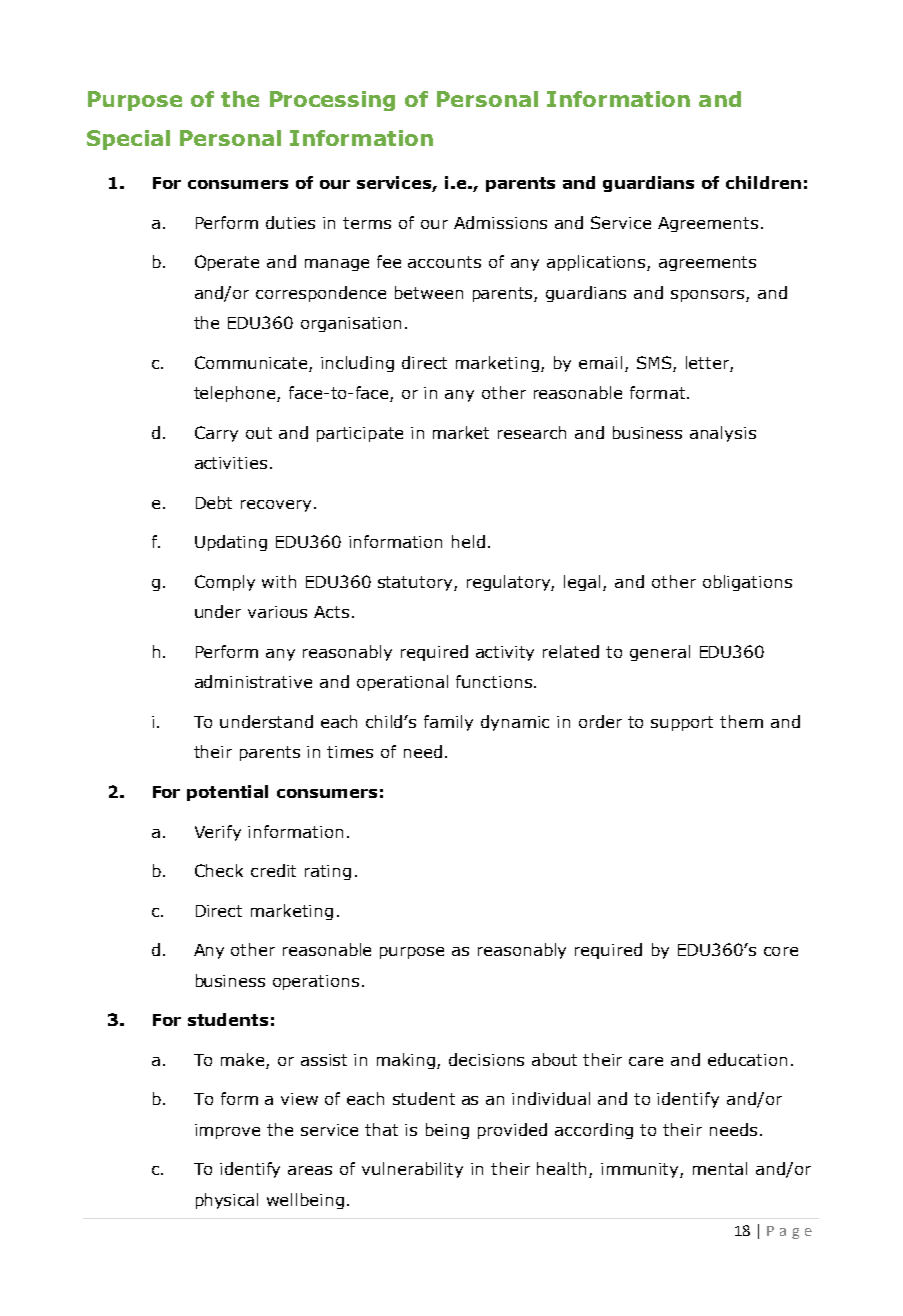 The width and height of the image is (903, 1316). Describe the element at coordinates (596, 263) in the image. I see `applications` at that location.
